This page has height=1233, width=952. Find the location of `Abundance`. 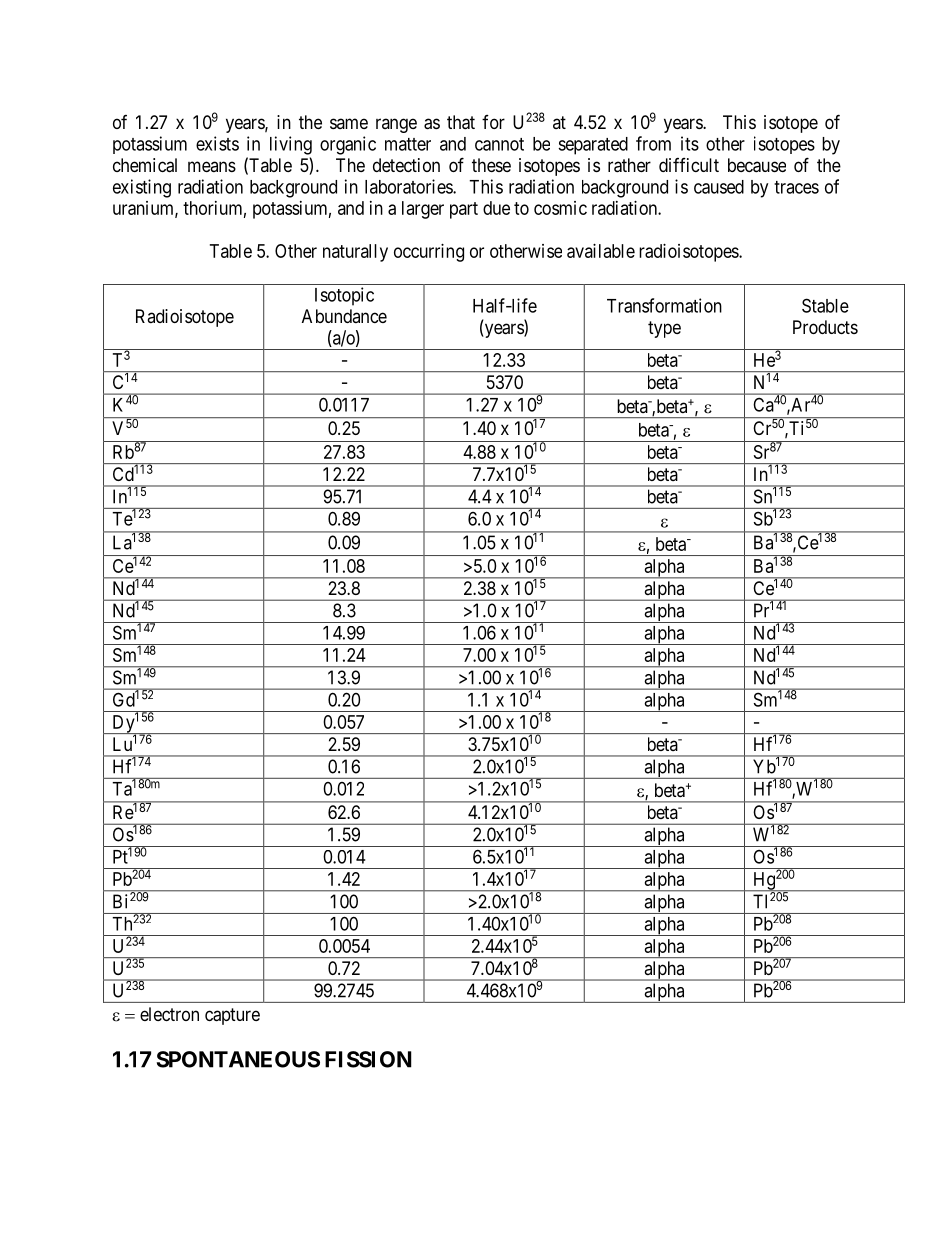

Abundance is located at coordinates (344, 316).
